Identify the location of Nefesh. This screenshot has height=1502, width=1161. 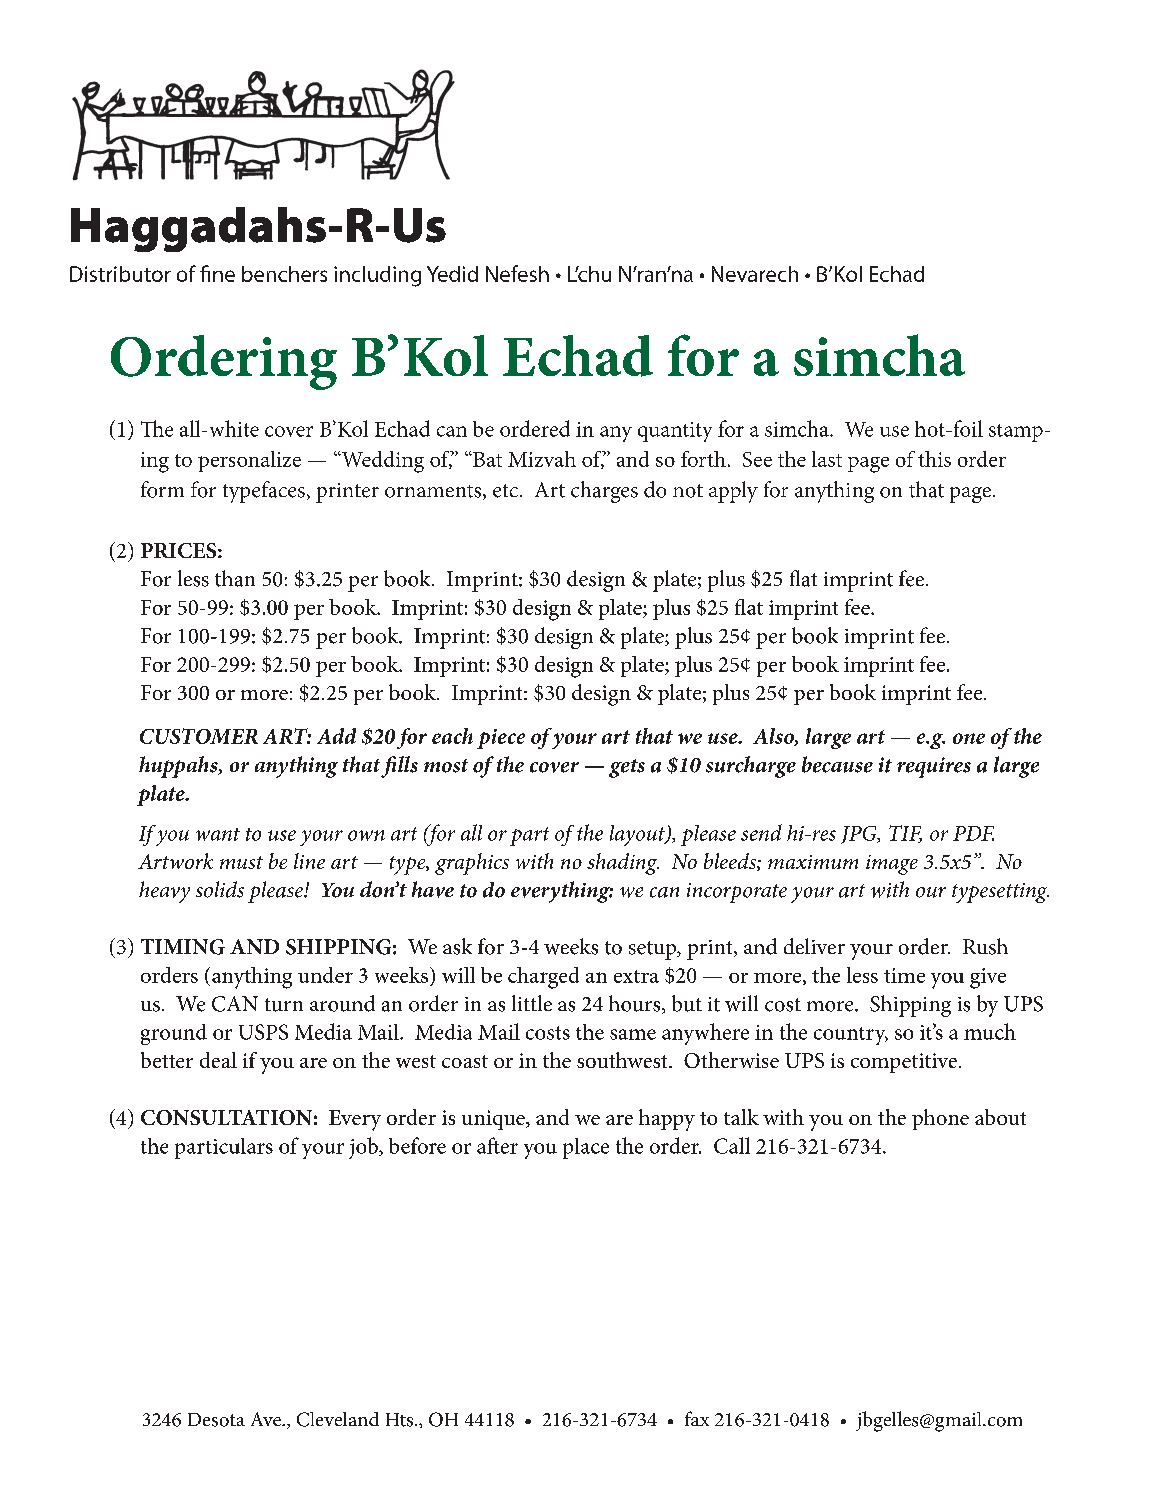
(517, 273).
